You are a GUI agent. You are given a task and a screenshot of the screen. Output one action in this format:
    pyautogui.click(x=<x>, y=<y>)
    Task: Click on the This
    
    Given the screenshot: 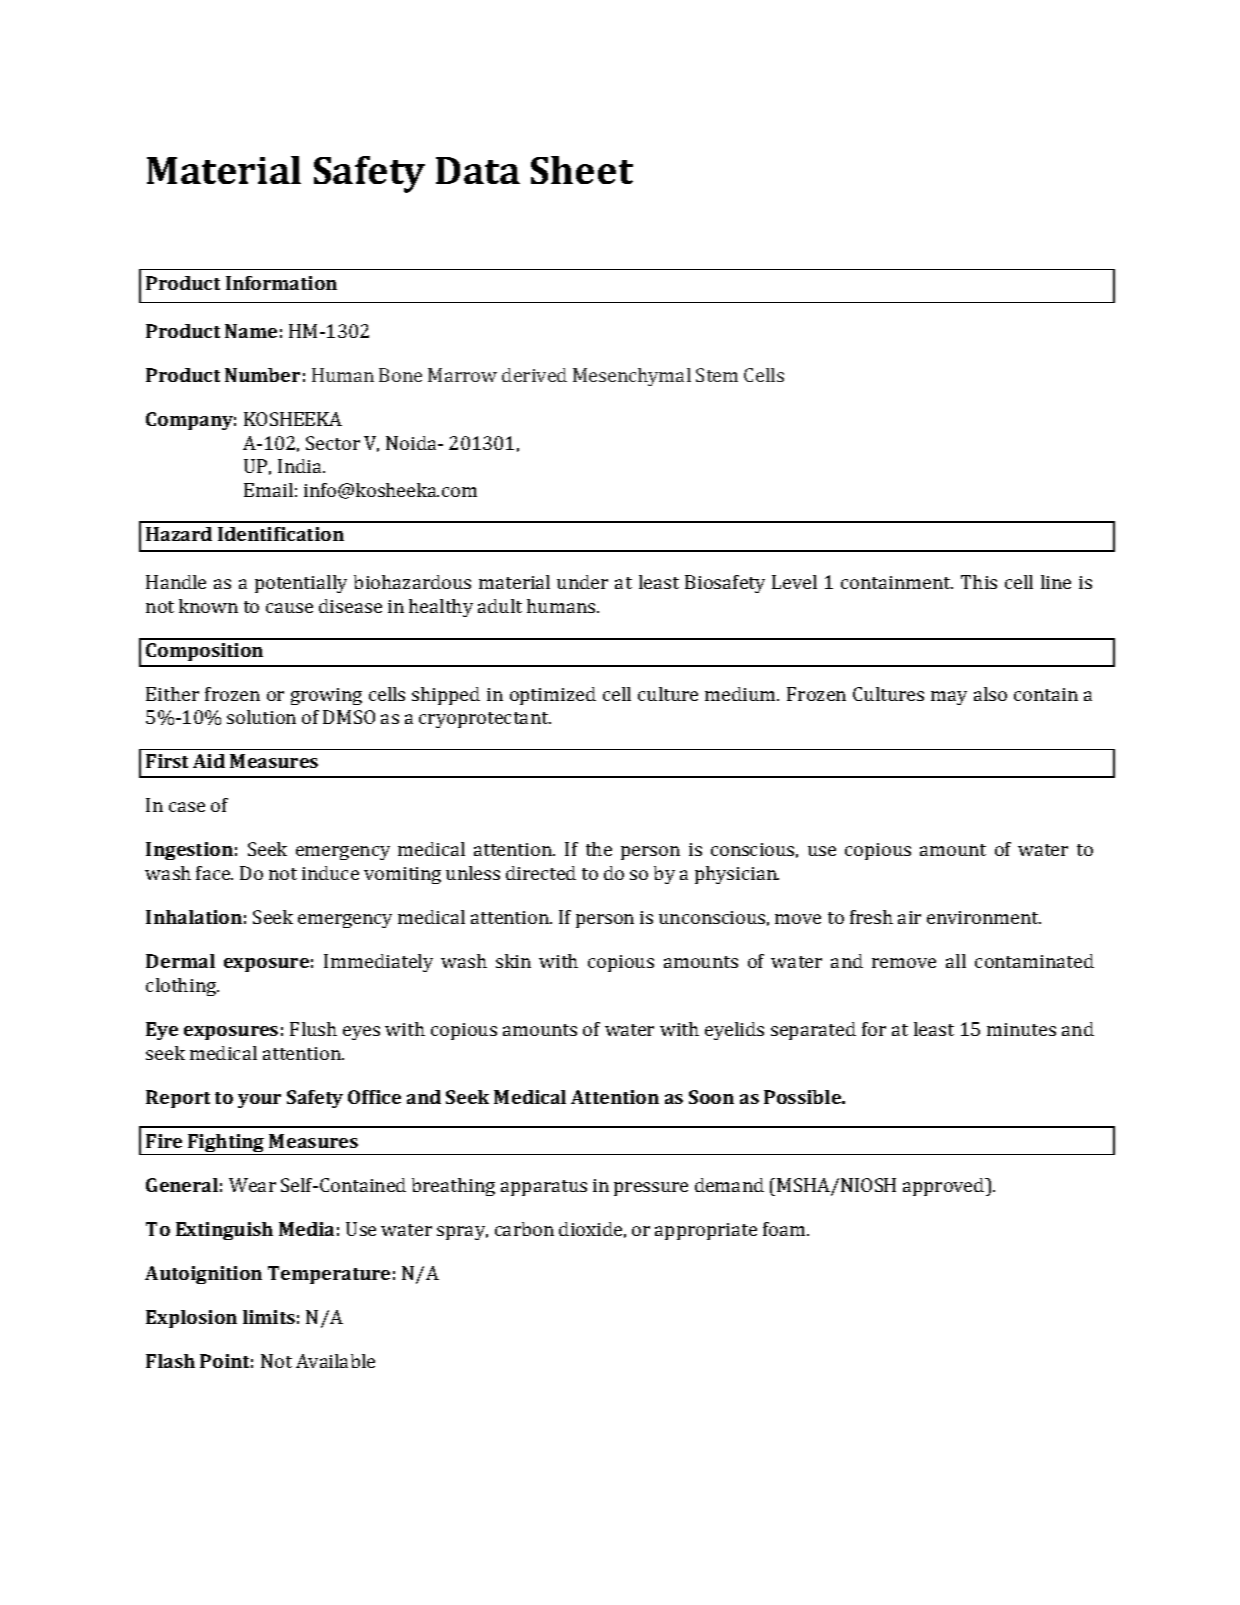 What is the action you would take?
    pyautogui.click(x=979, y=582)
